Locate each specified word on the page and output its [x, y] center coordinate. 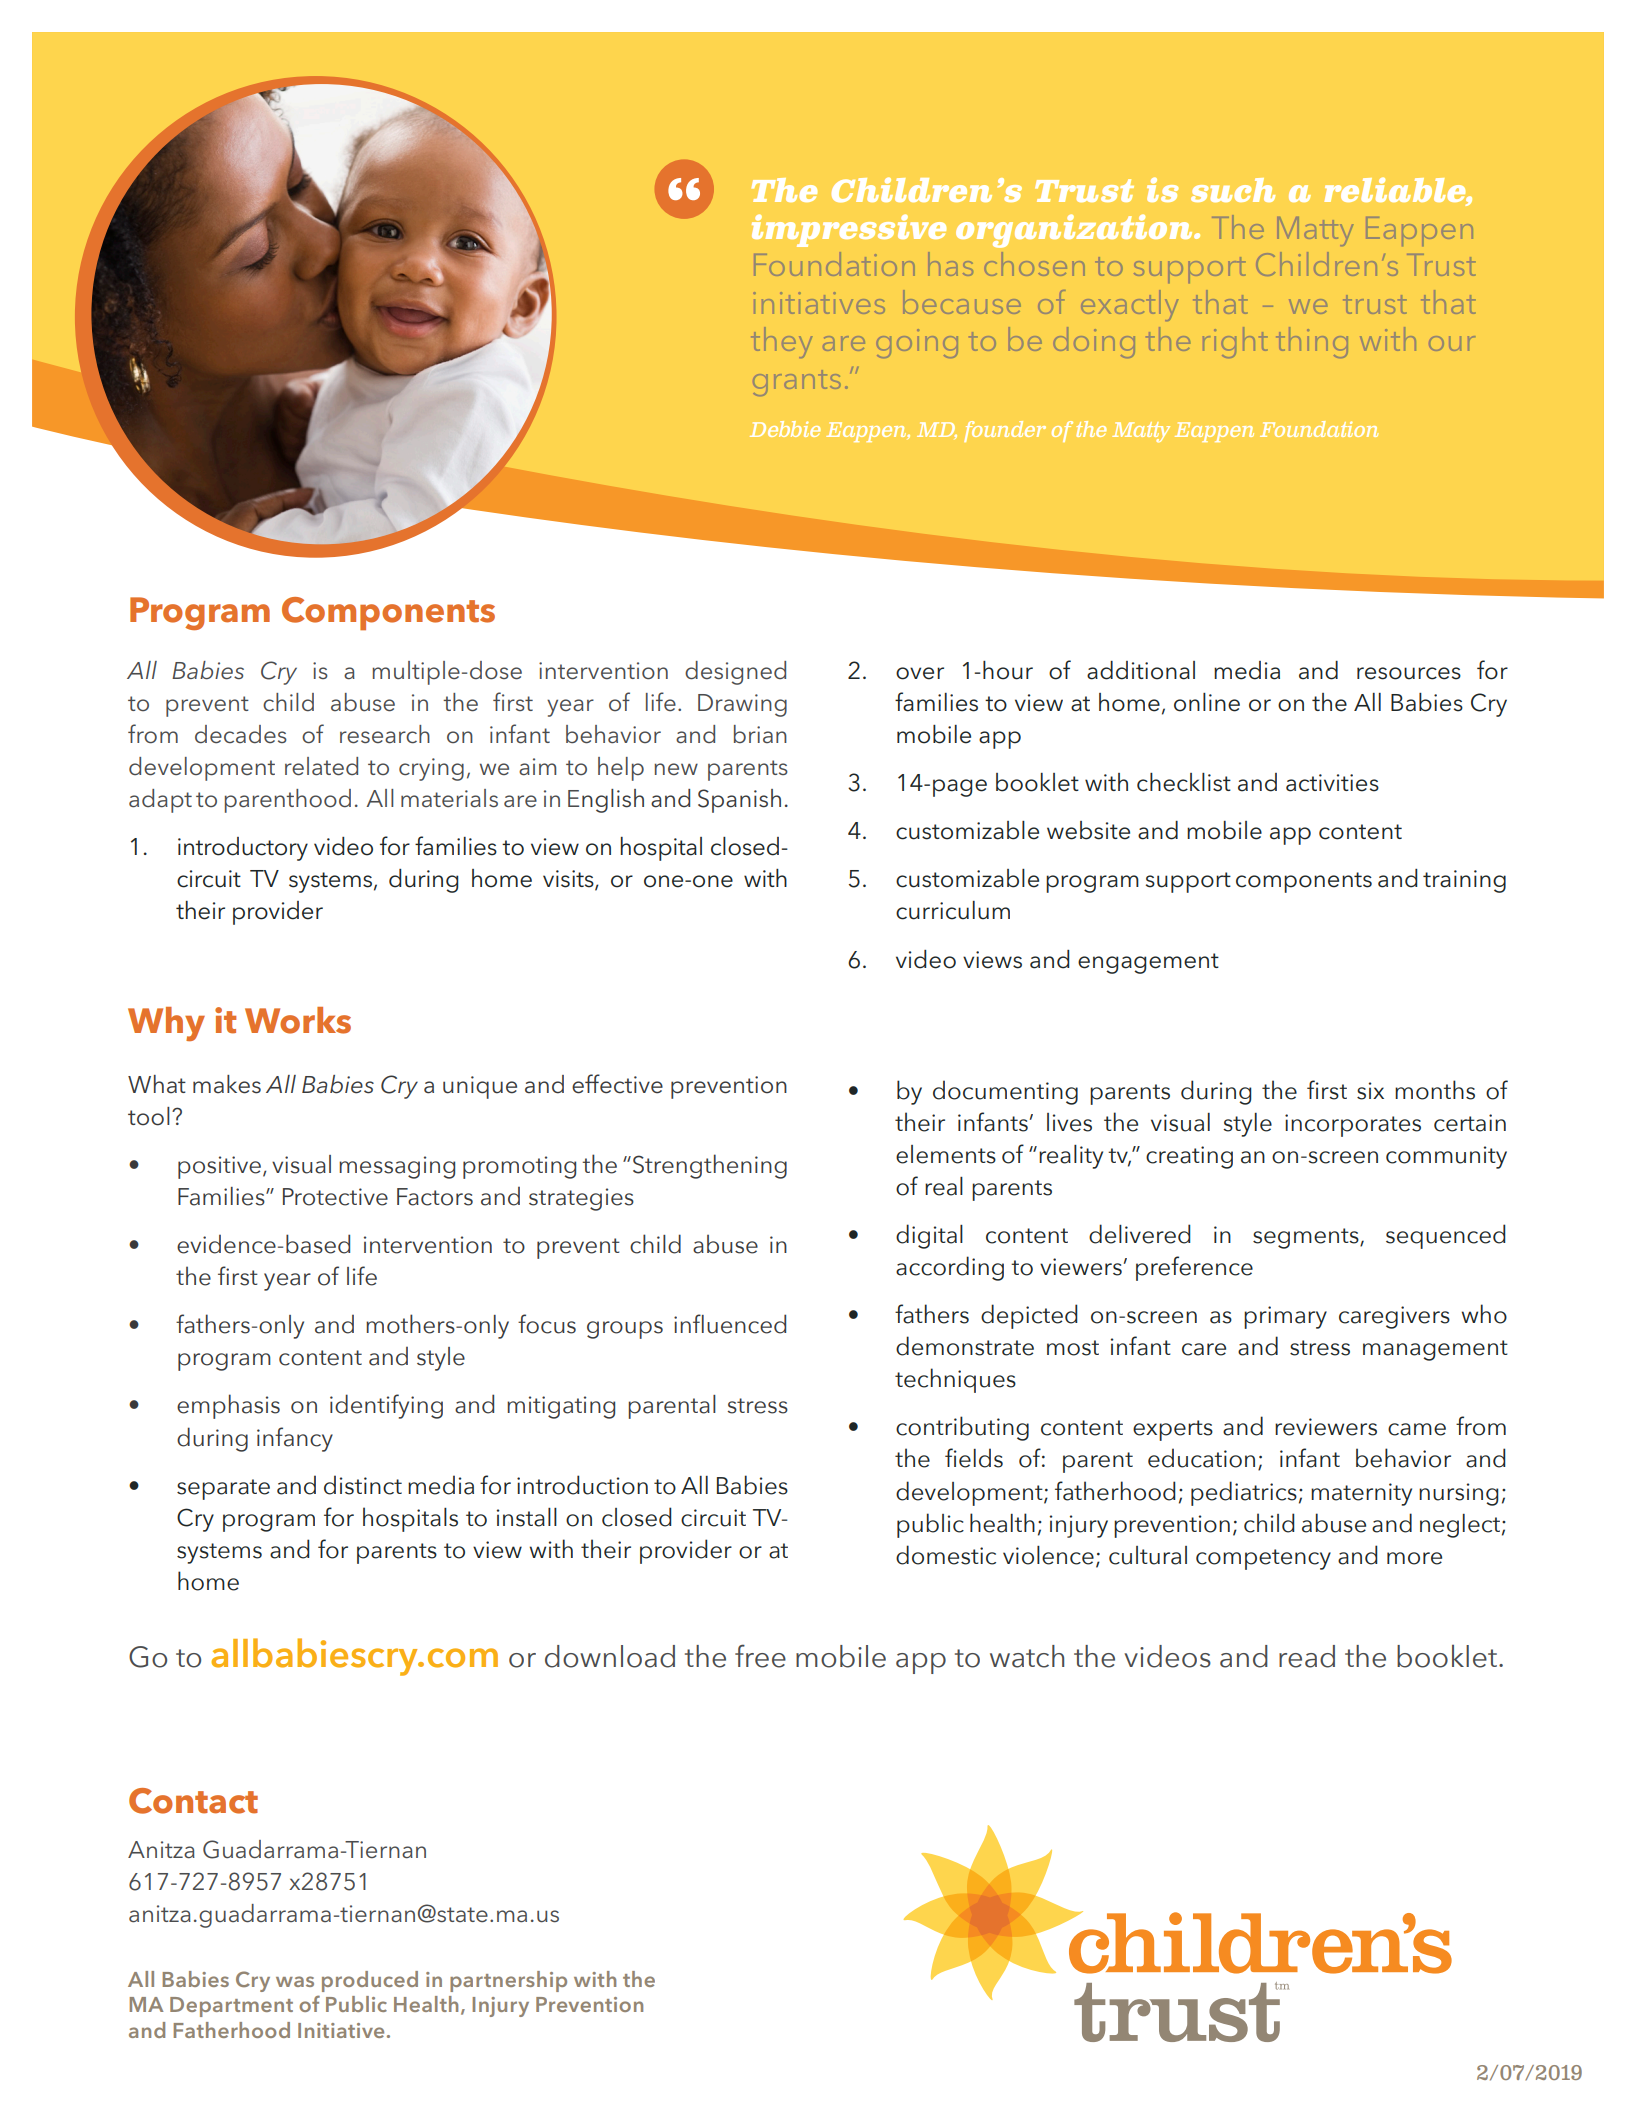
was [295, 1981]
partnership [508, 1981]
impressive [849, 230]
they [781, 342]
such [1233, 190]
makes [227, 1084]
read [1307, 1656]
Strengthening [710, 1166]
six [1370, 1091]
